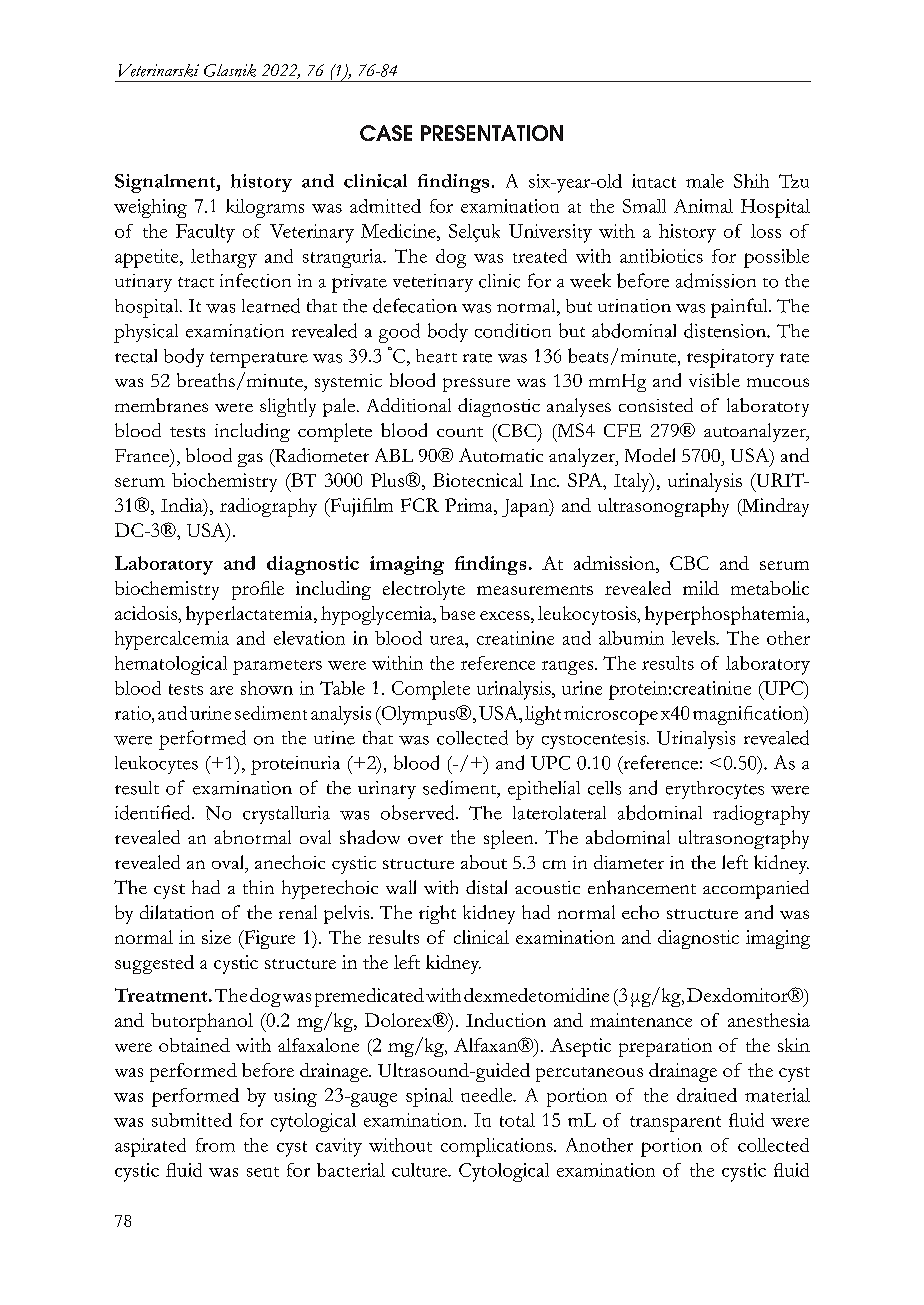  Describe the element at coordinates (498, 1147) in the screenshot. I see `complications` at that location.
